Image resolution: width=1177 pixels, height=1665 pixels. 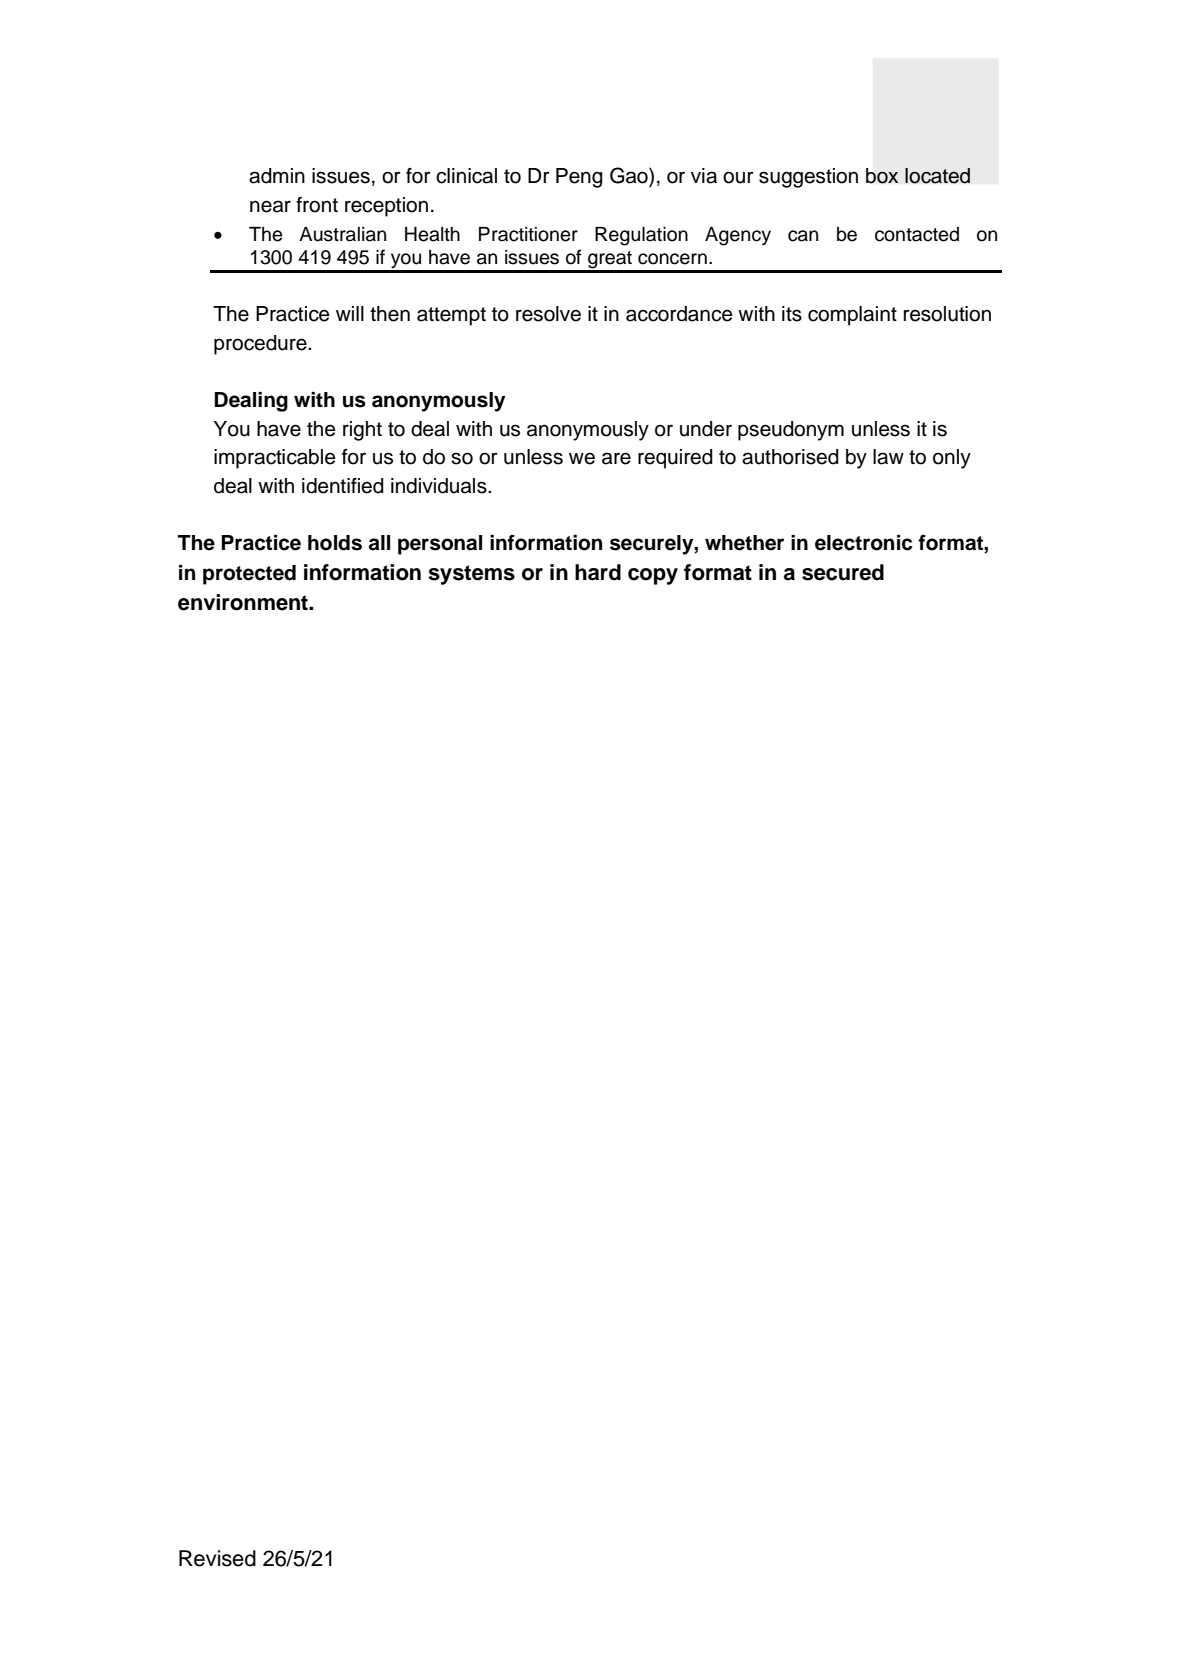 I want to click on secured, so click(x=843, y=572).
